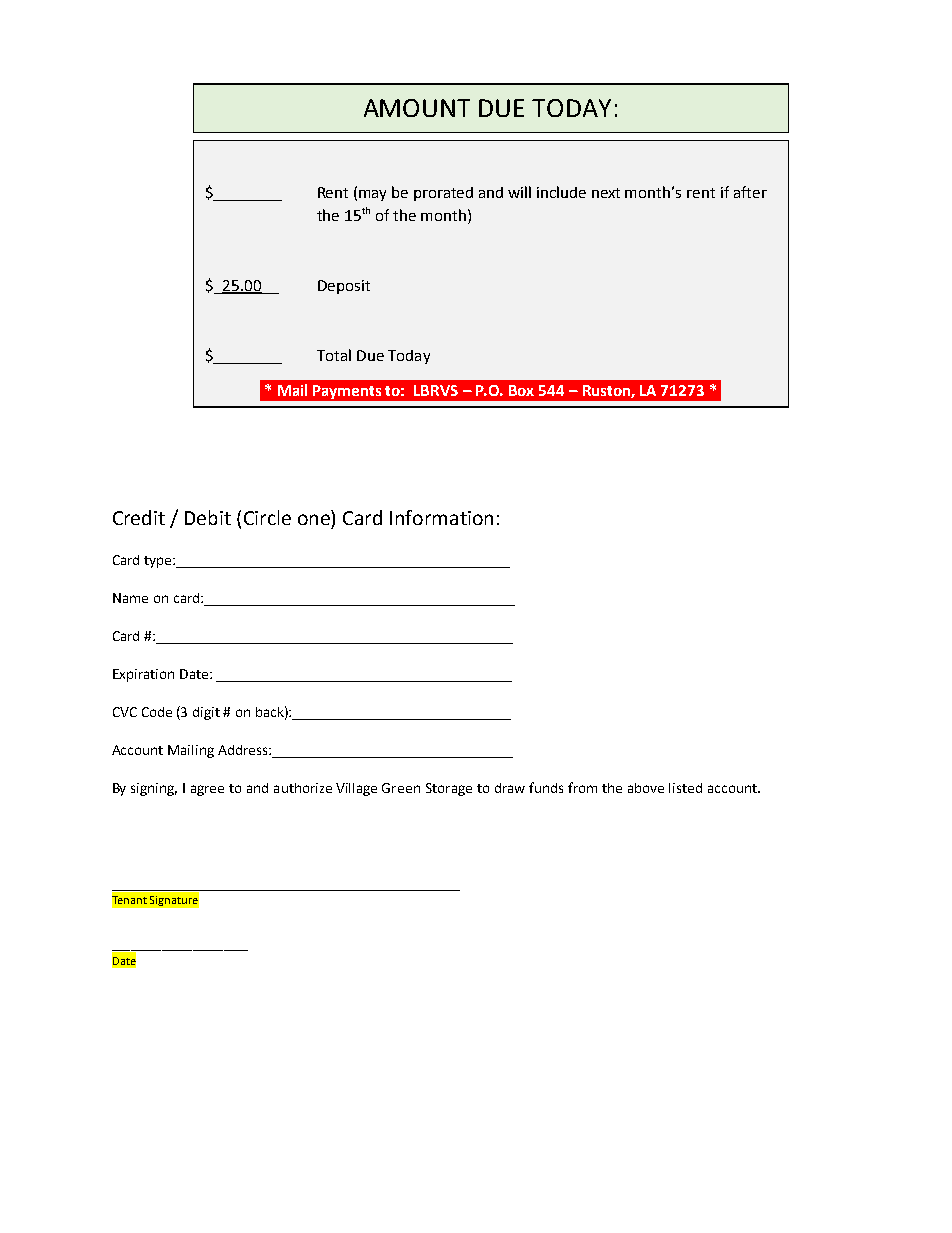 This document has width=952, height=1233. Describe the element at coordinates (208, 517) in the document. I see `Debit` at that location.
